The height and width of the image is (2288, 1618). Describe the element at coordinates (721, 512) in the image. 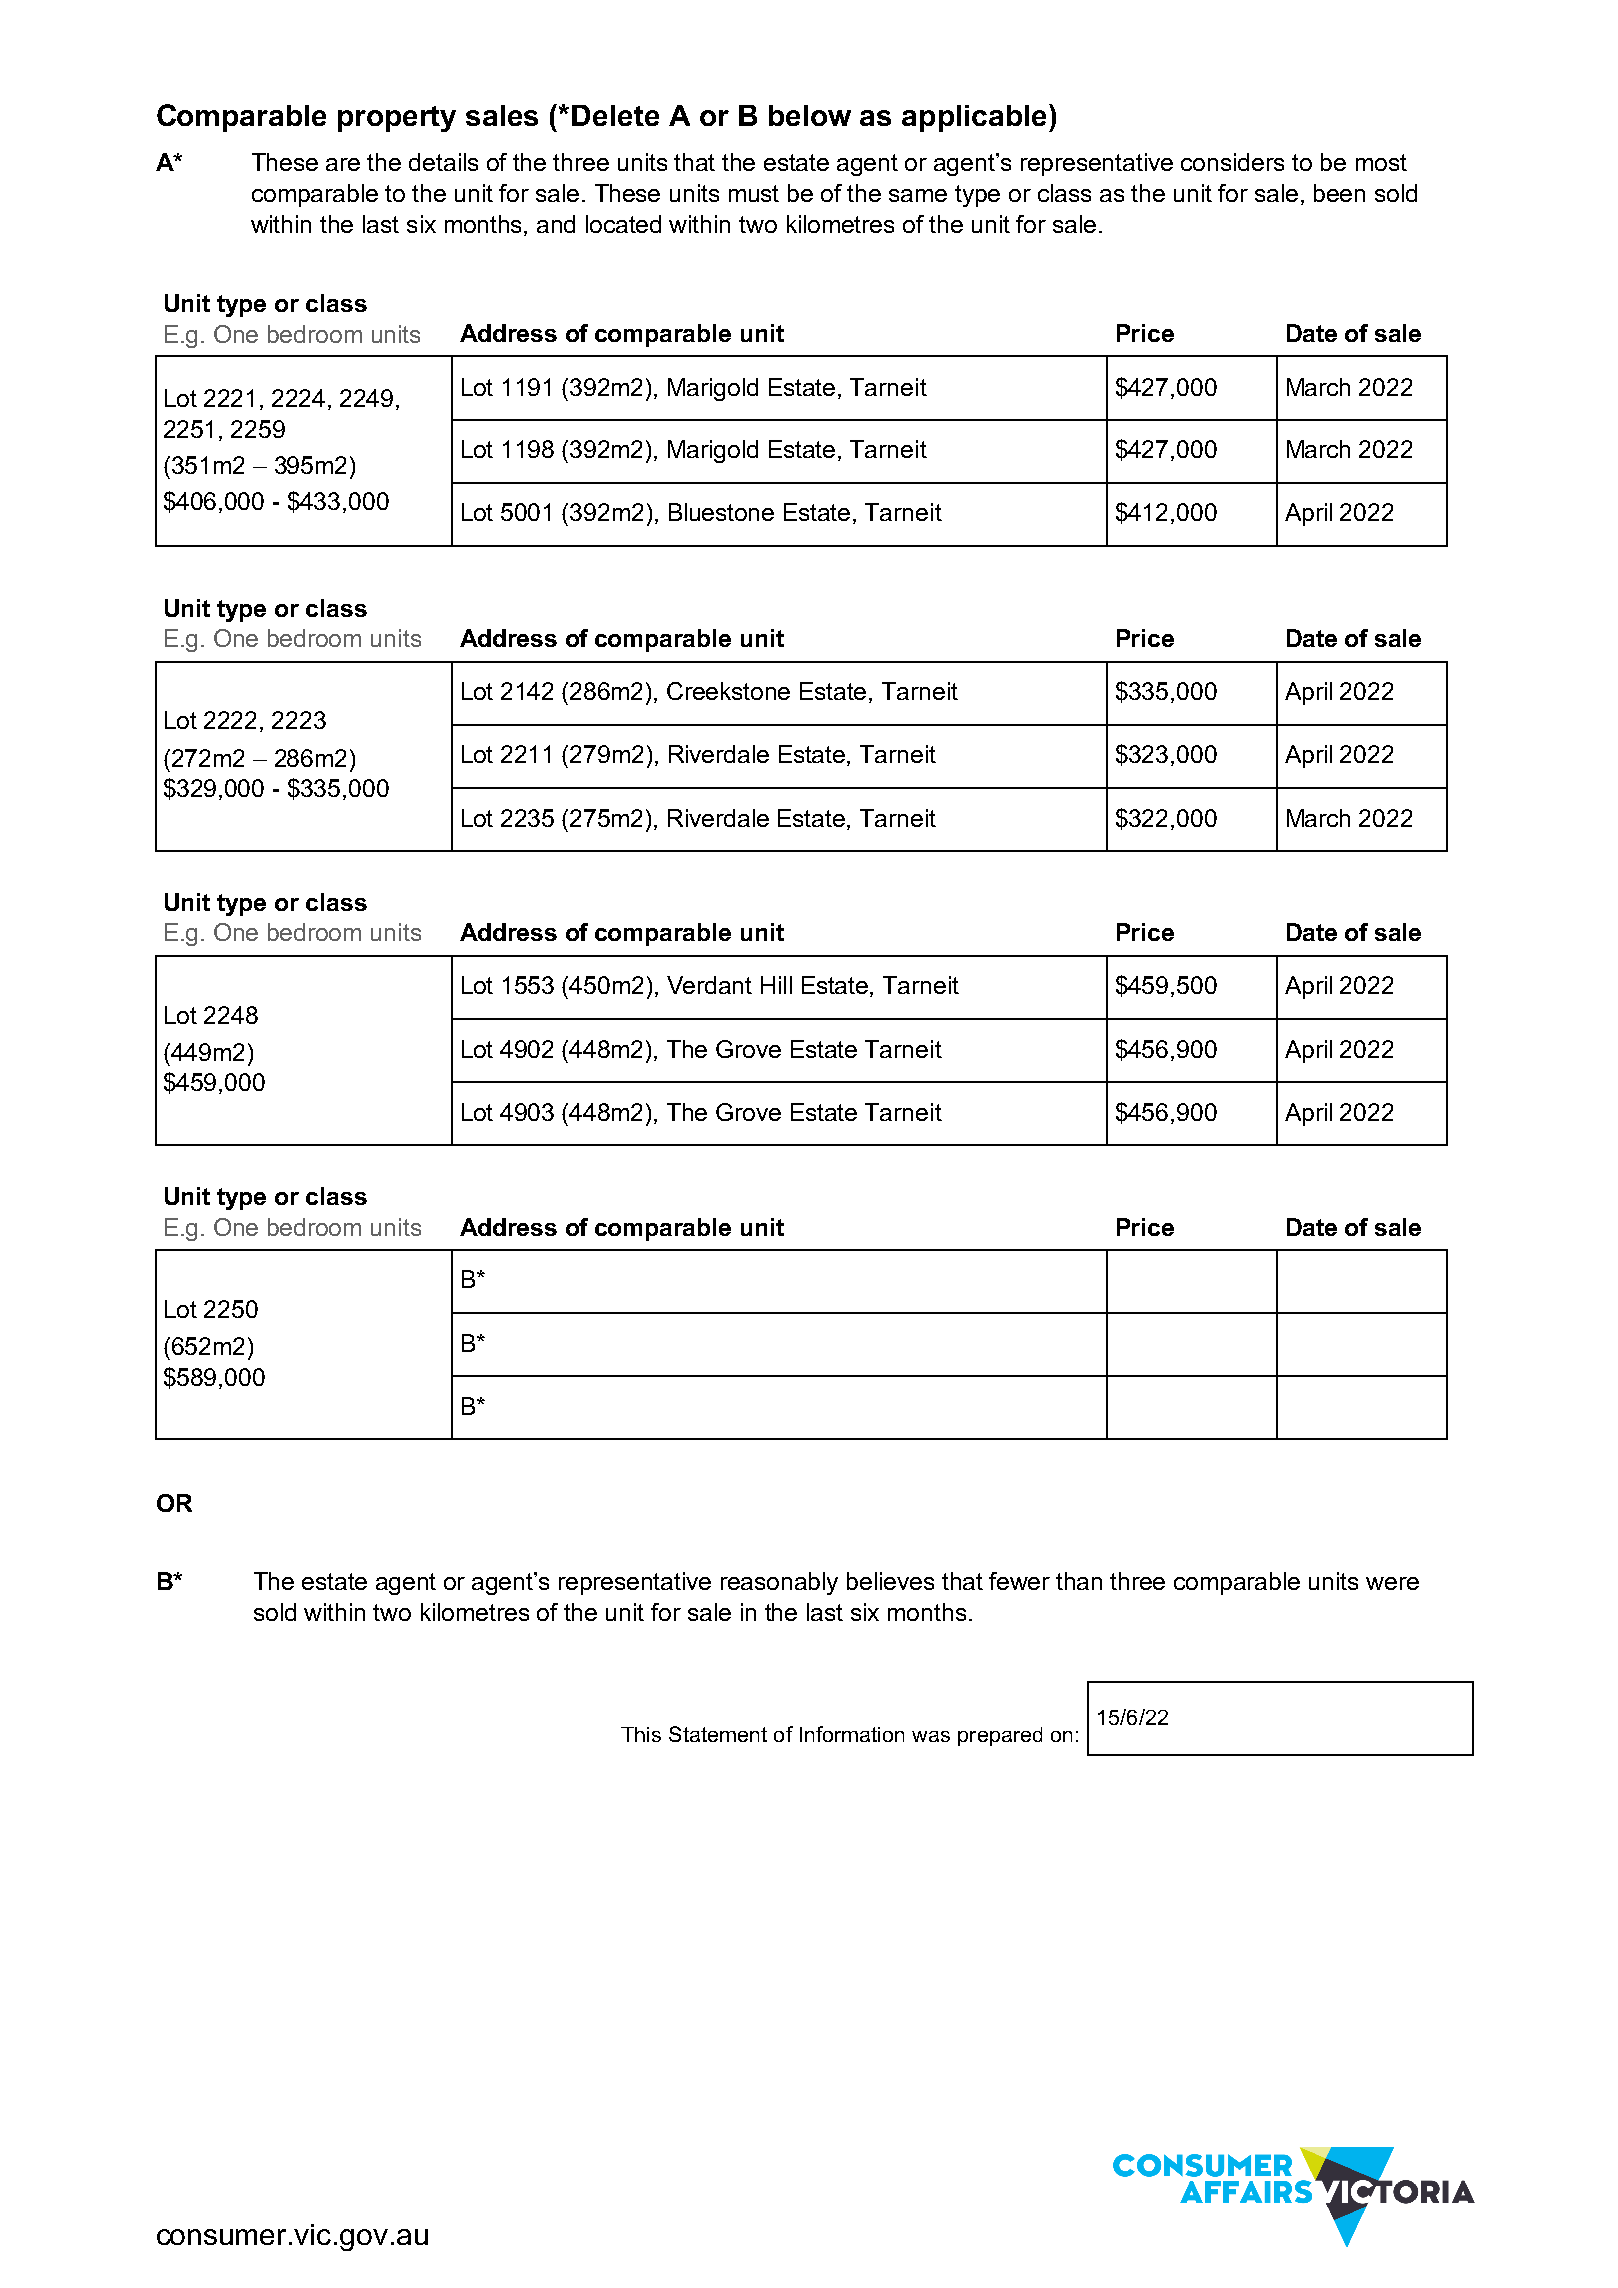

I see `Bluestone` at that location.
